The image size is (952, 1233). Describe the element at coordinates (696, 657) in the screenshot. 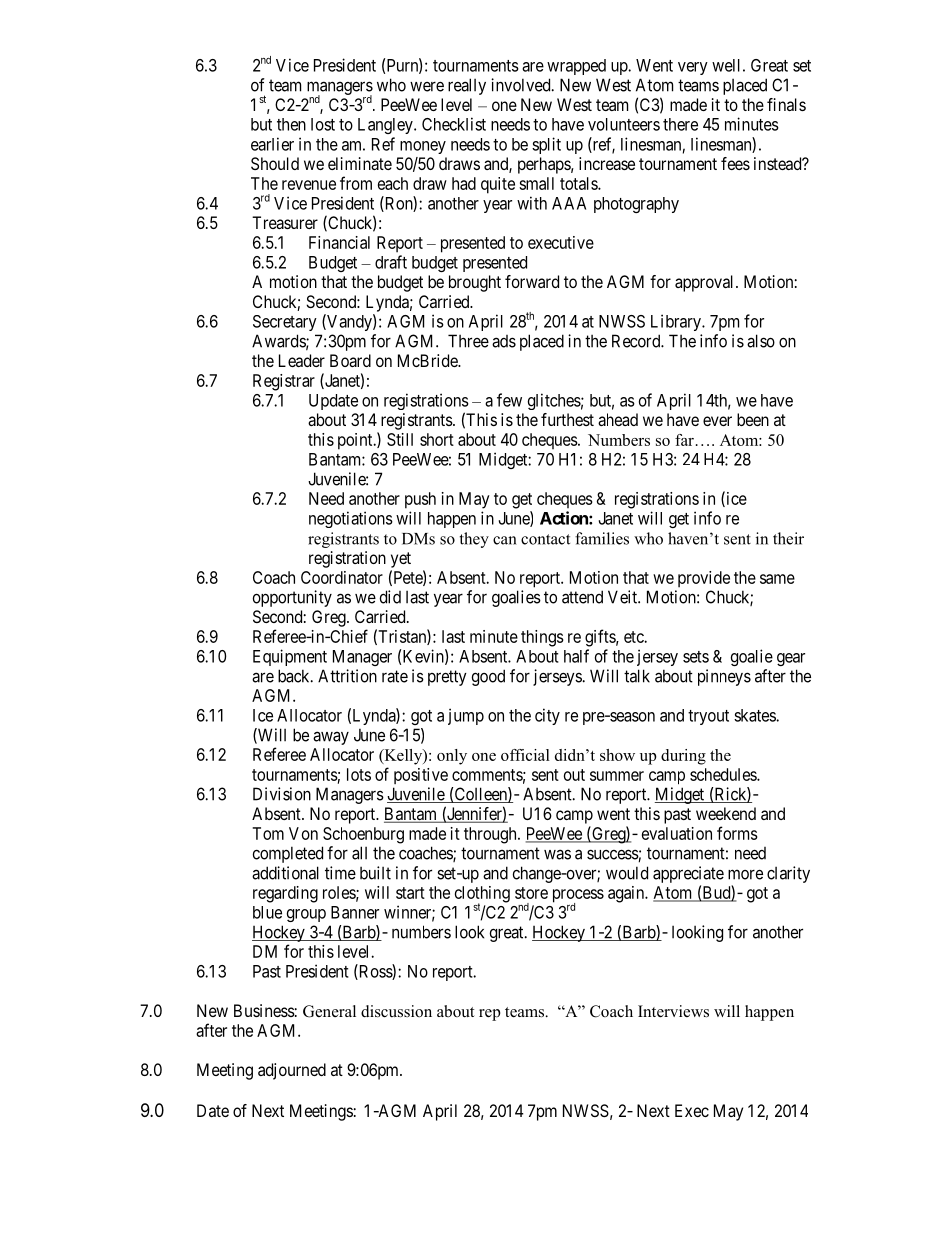

I see `sets` at that location.
